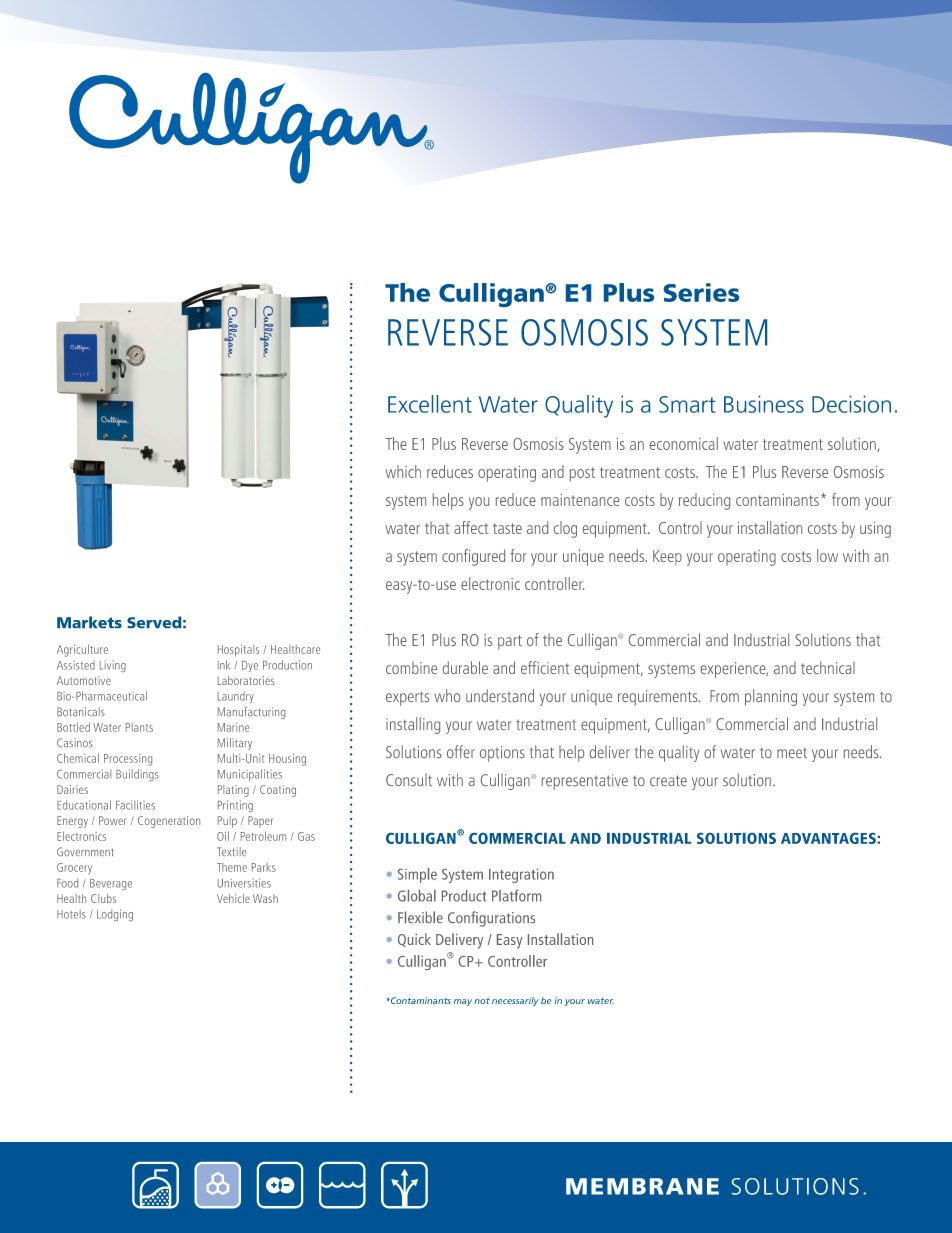  What do you see at coordinates (792, 752) in the document?
I see `meet` at bounding box center [792, 752].
